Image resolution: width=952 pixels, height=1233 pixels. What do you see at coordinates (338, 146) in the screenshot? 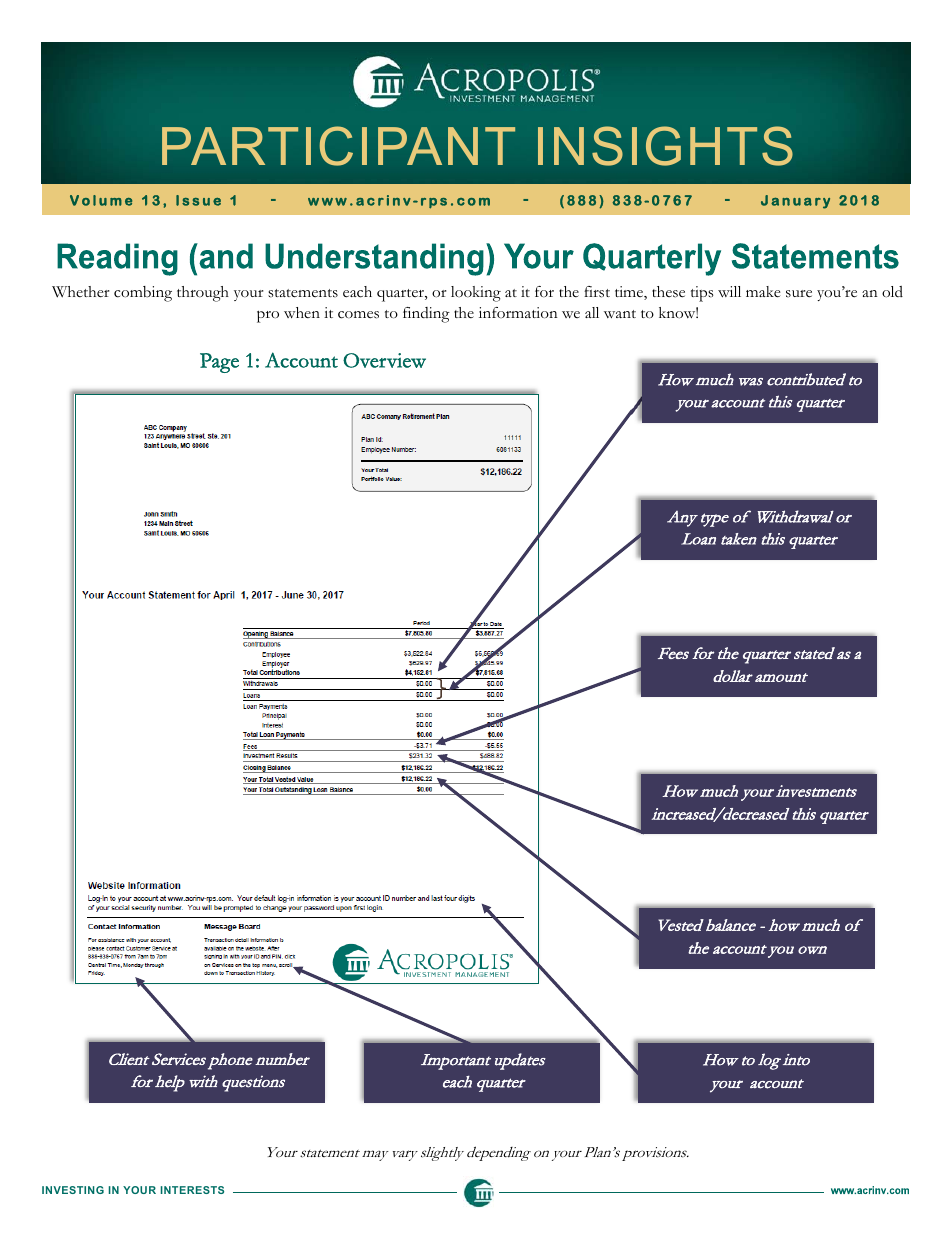
I see `PARTICIPANT` at bounding box center [338, 146].
